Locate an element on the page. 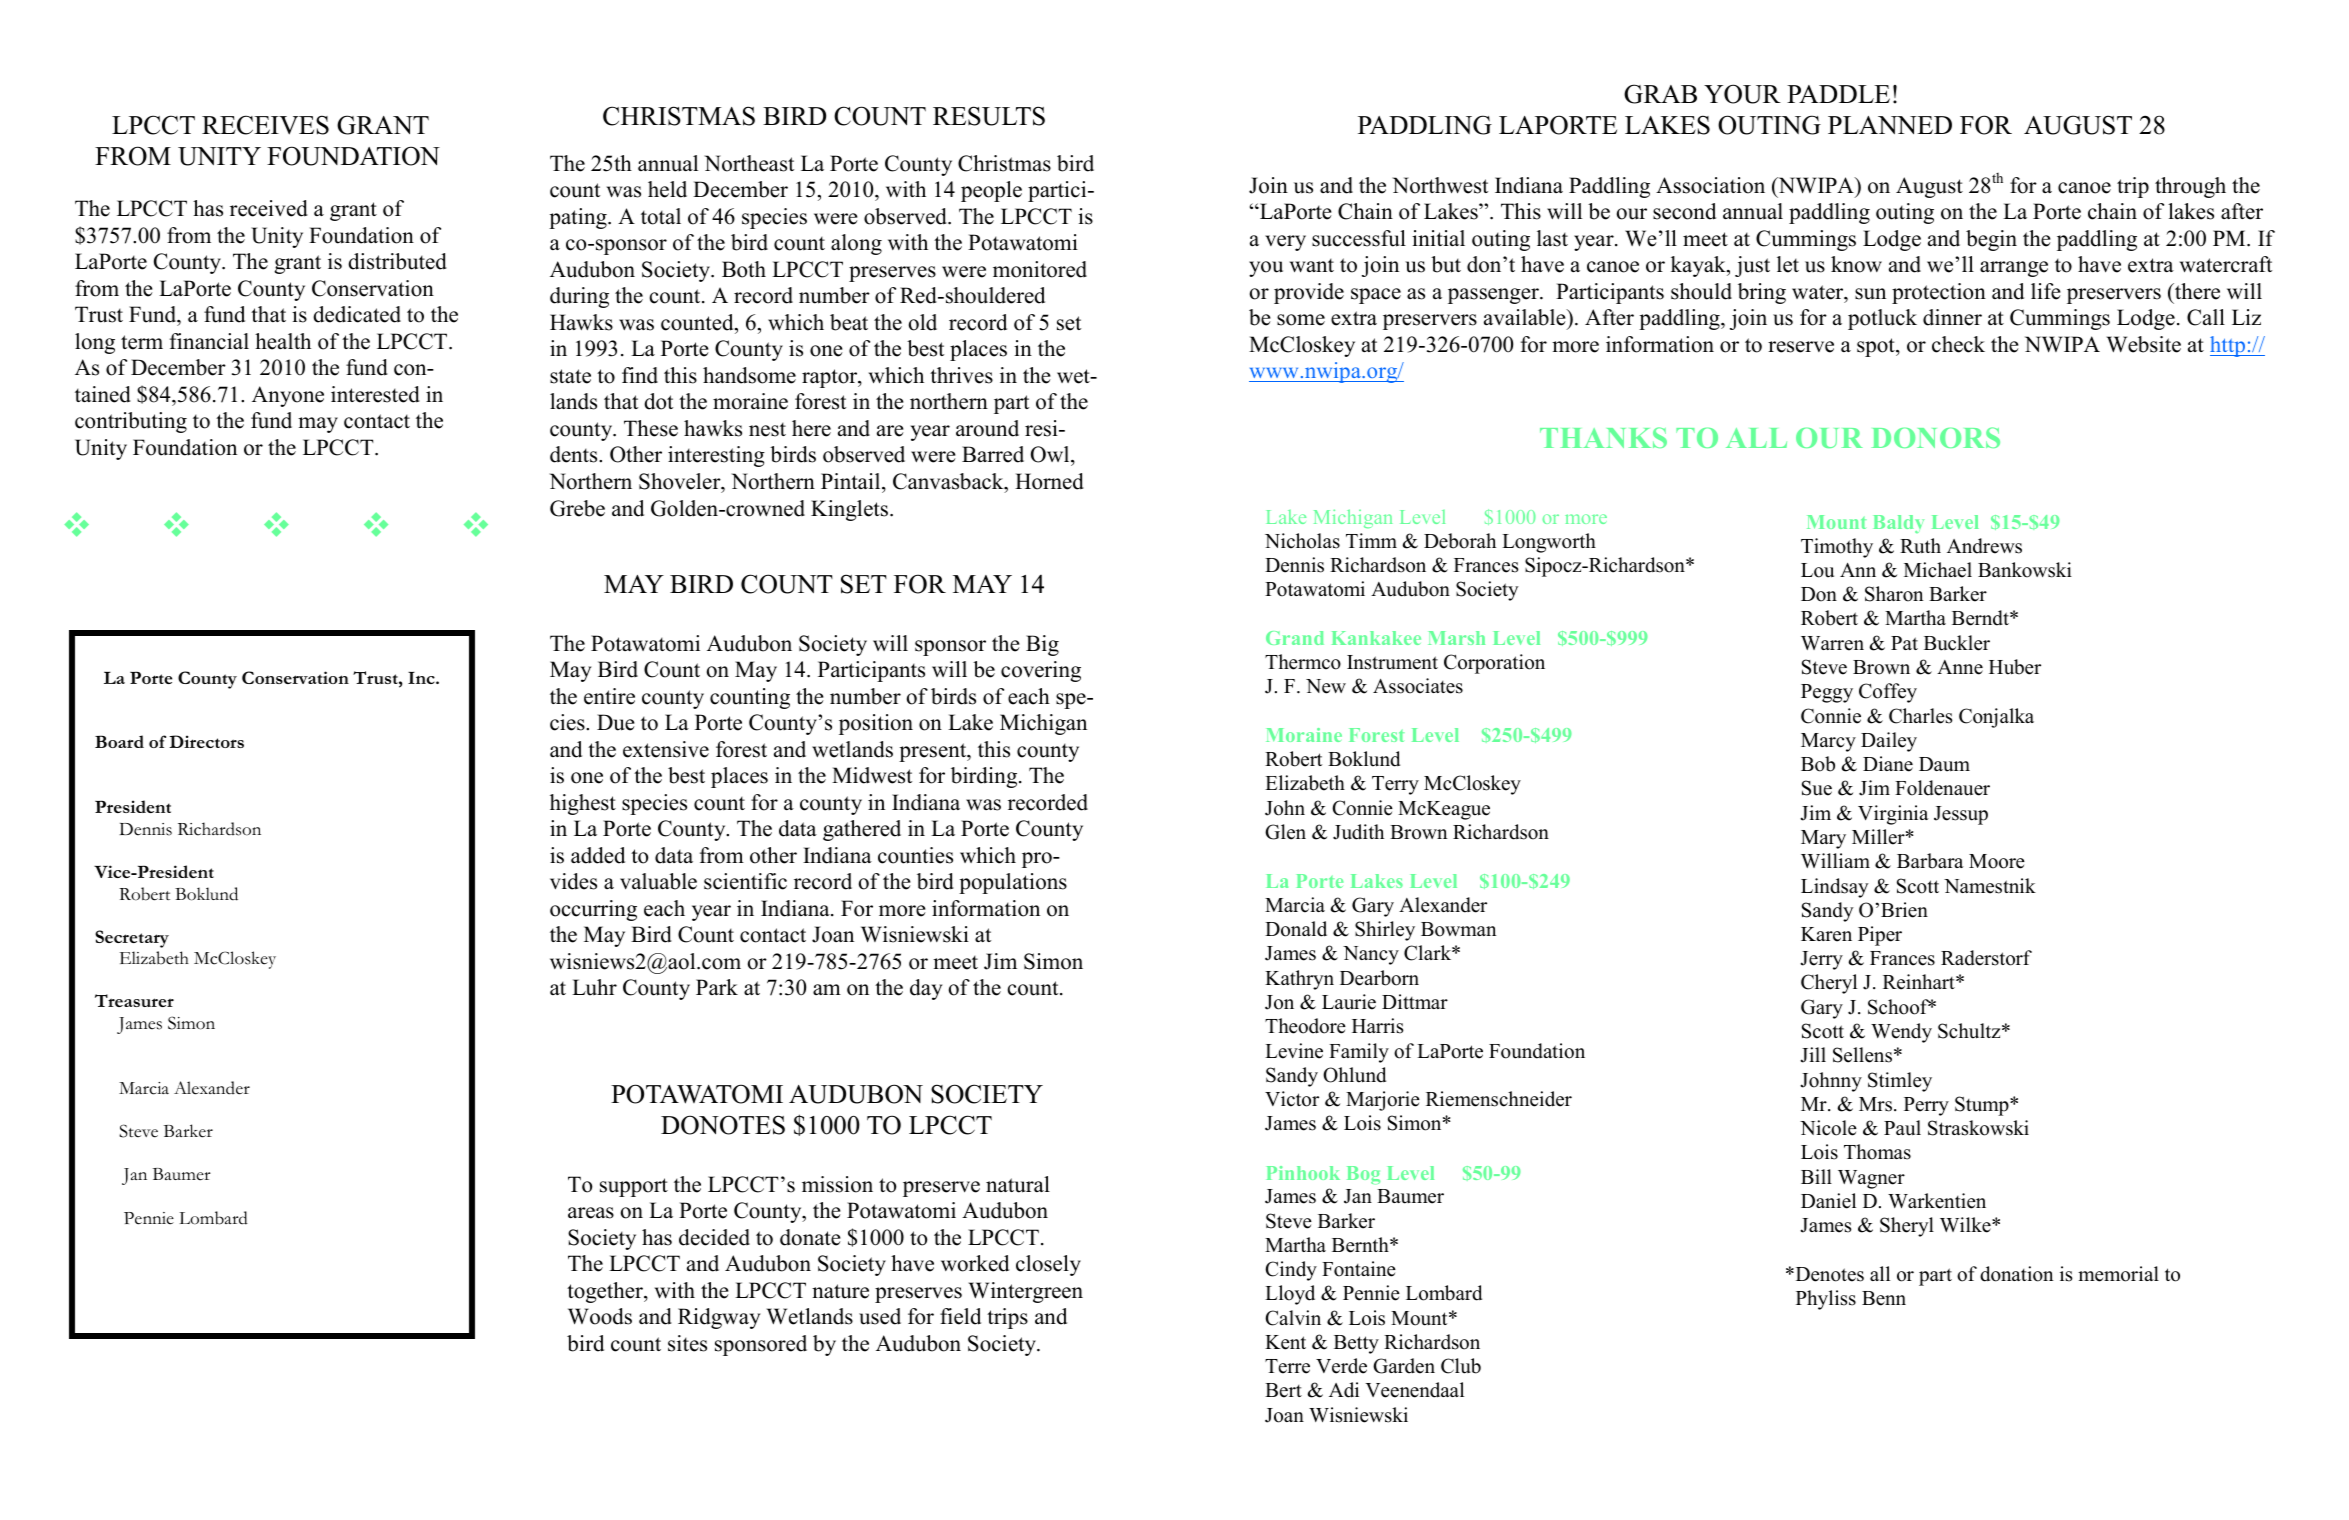  RESULTS is located at coordinates (989, 116).
